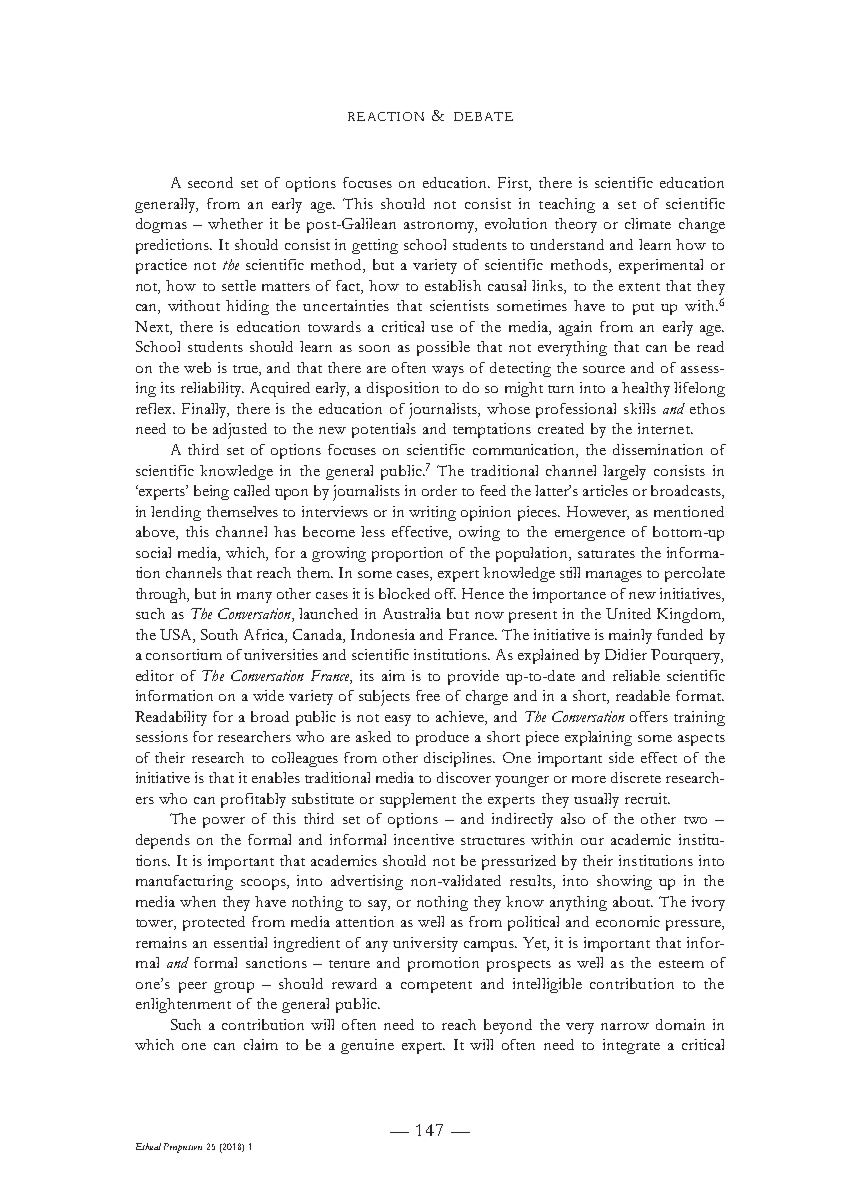 This screenshot has width=860, height=1203. Describe the element at coordinates (624, 472) in the screenshot. I see `largely` at that location.
